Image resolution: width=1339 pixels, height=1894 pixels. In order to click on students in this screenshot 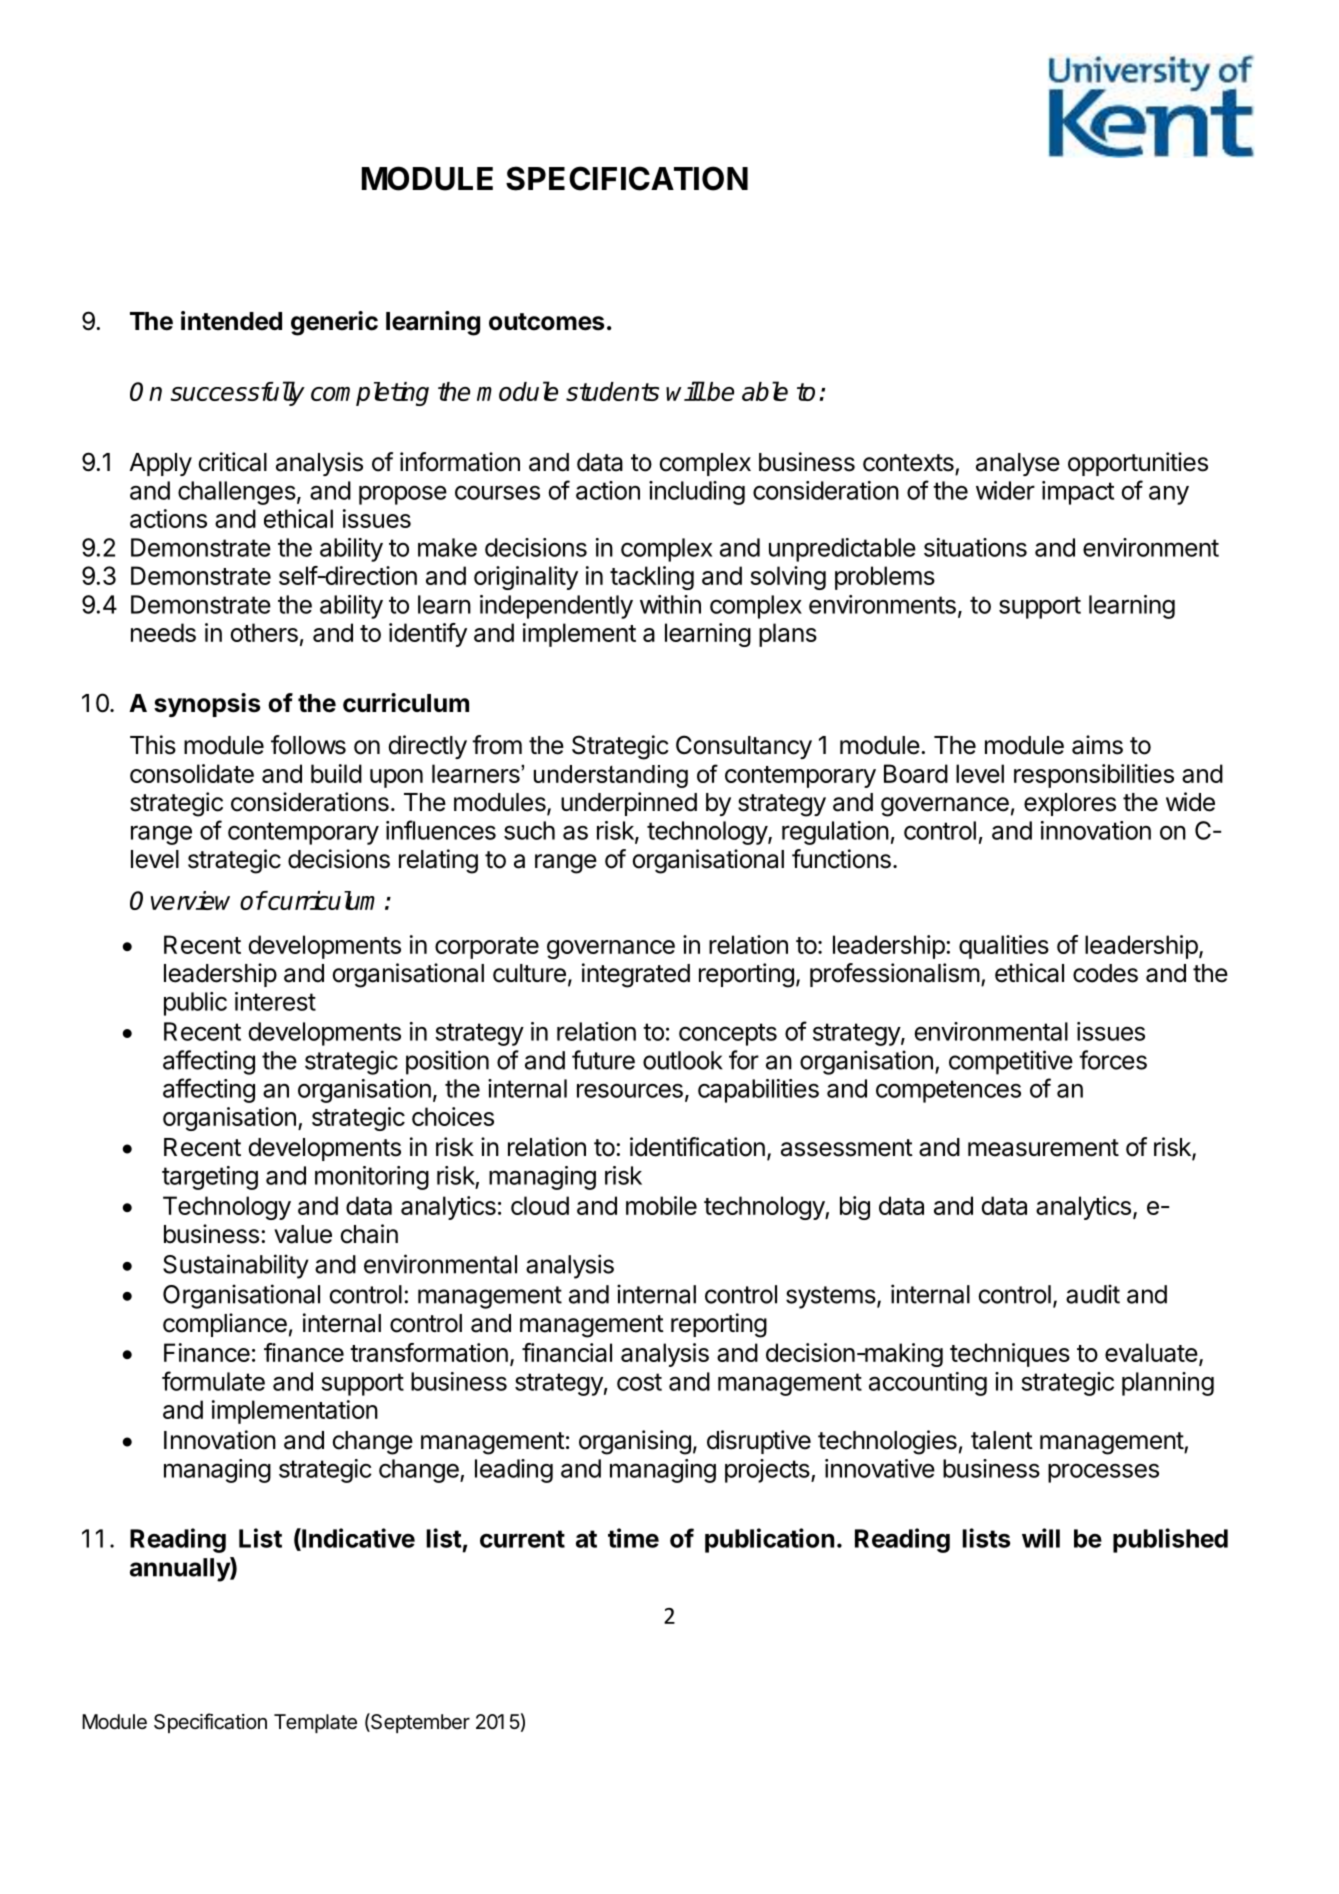, I will do `click(612, 391)`.
